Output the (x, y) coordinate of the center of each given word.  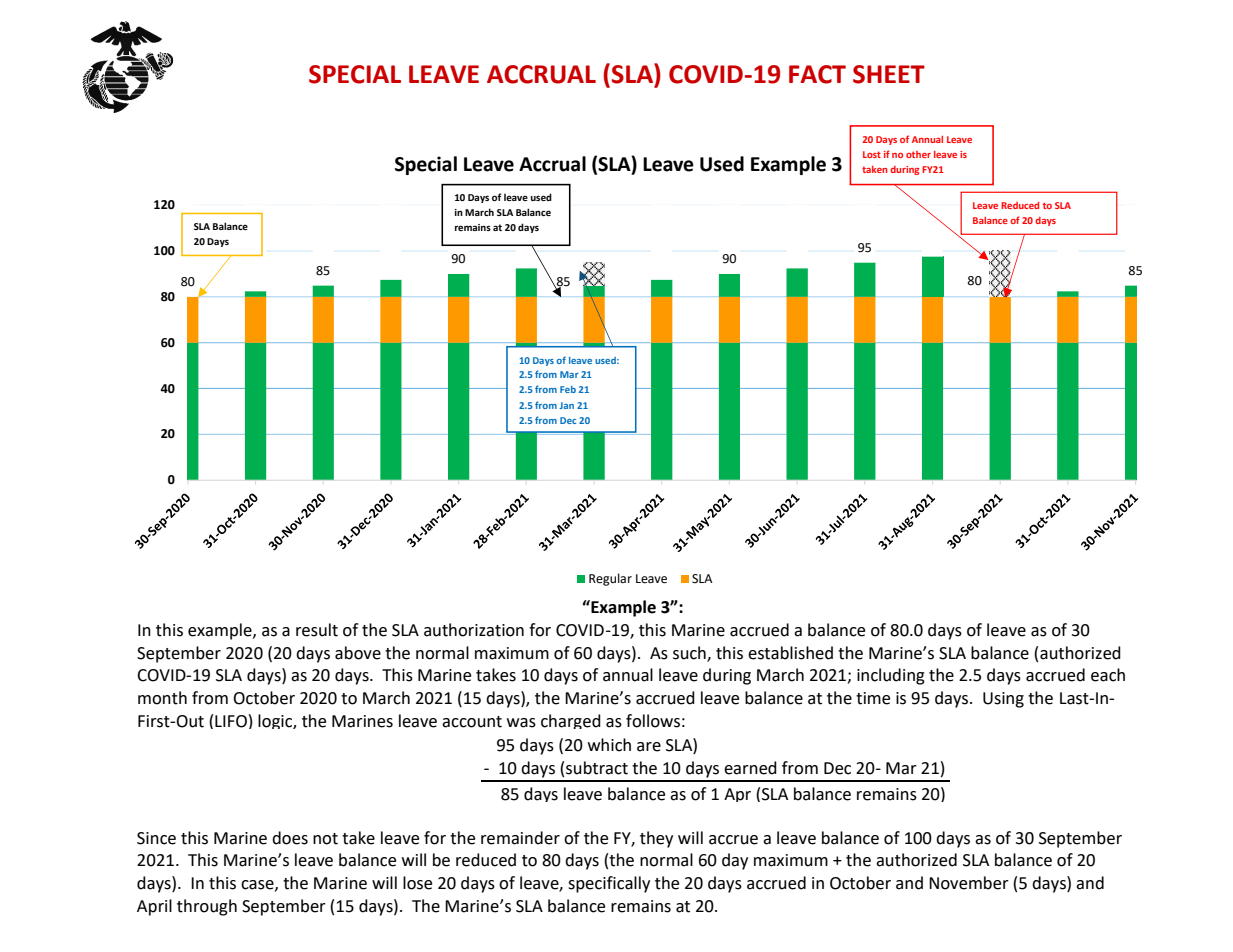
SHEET (889, 74)
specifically (609, 884)
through (207, 907)
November (969, 883)
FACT (817, 74)
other (918, 154)
